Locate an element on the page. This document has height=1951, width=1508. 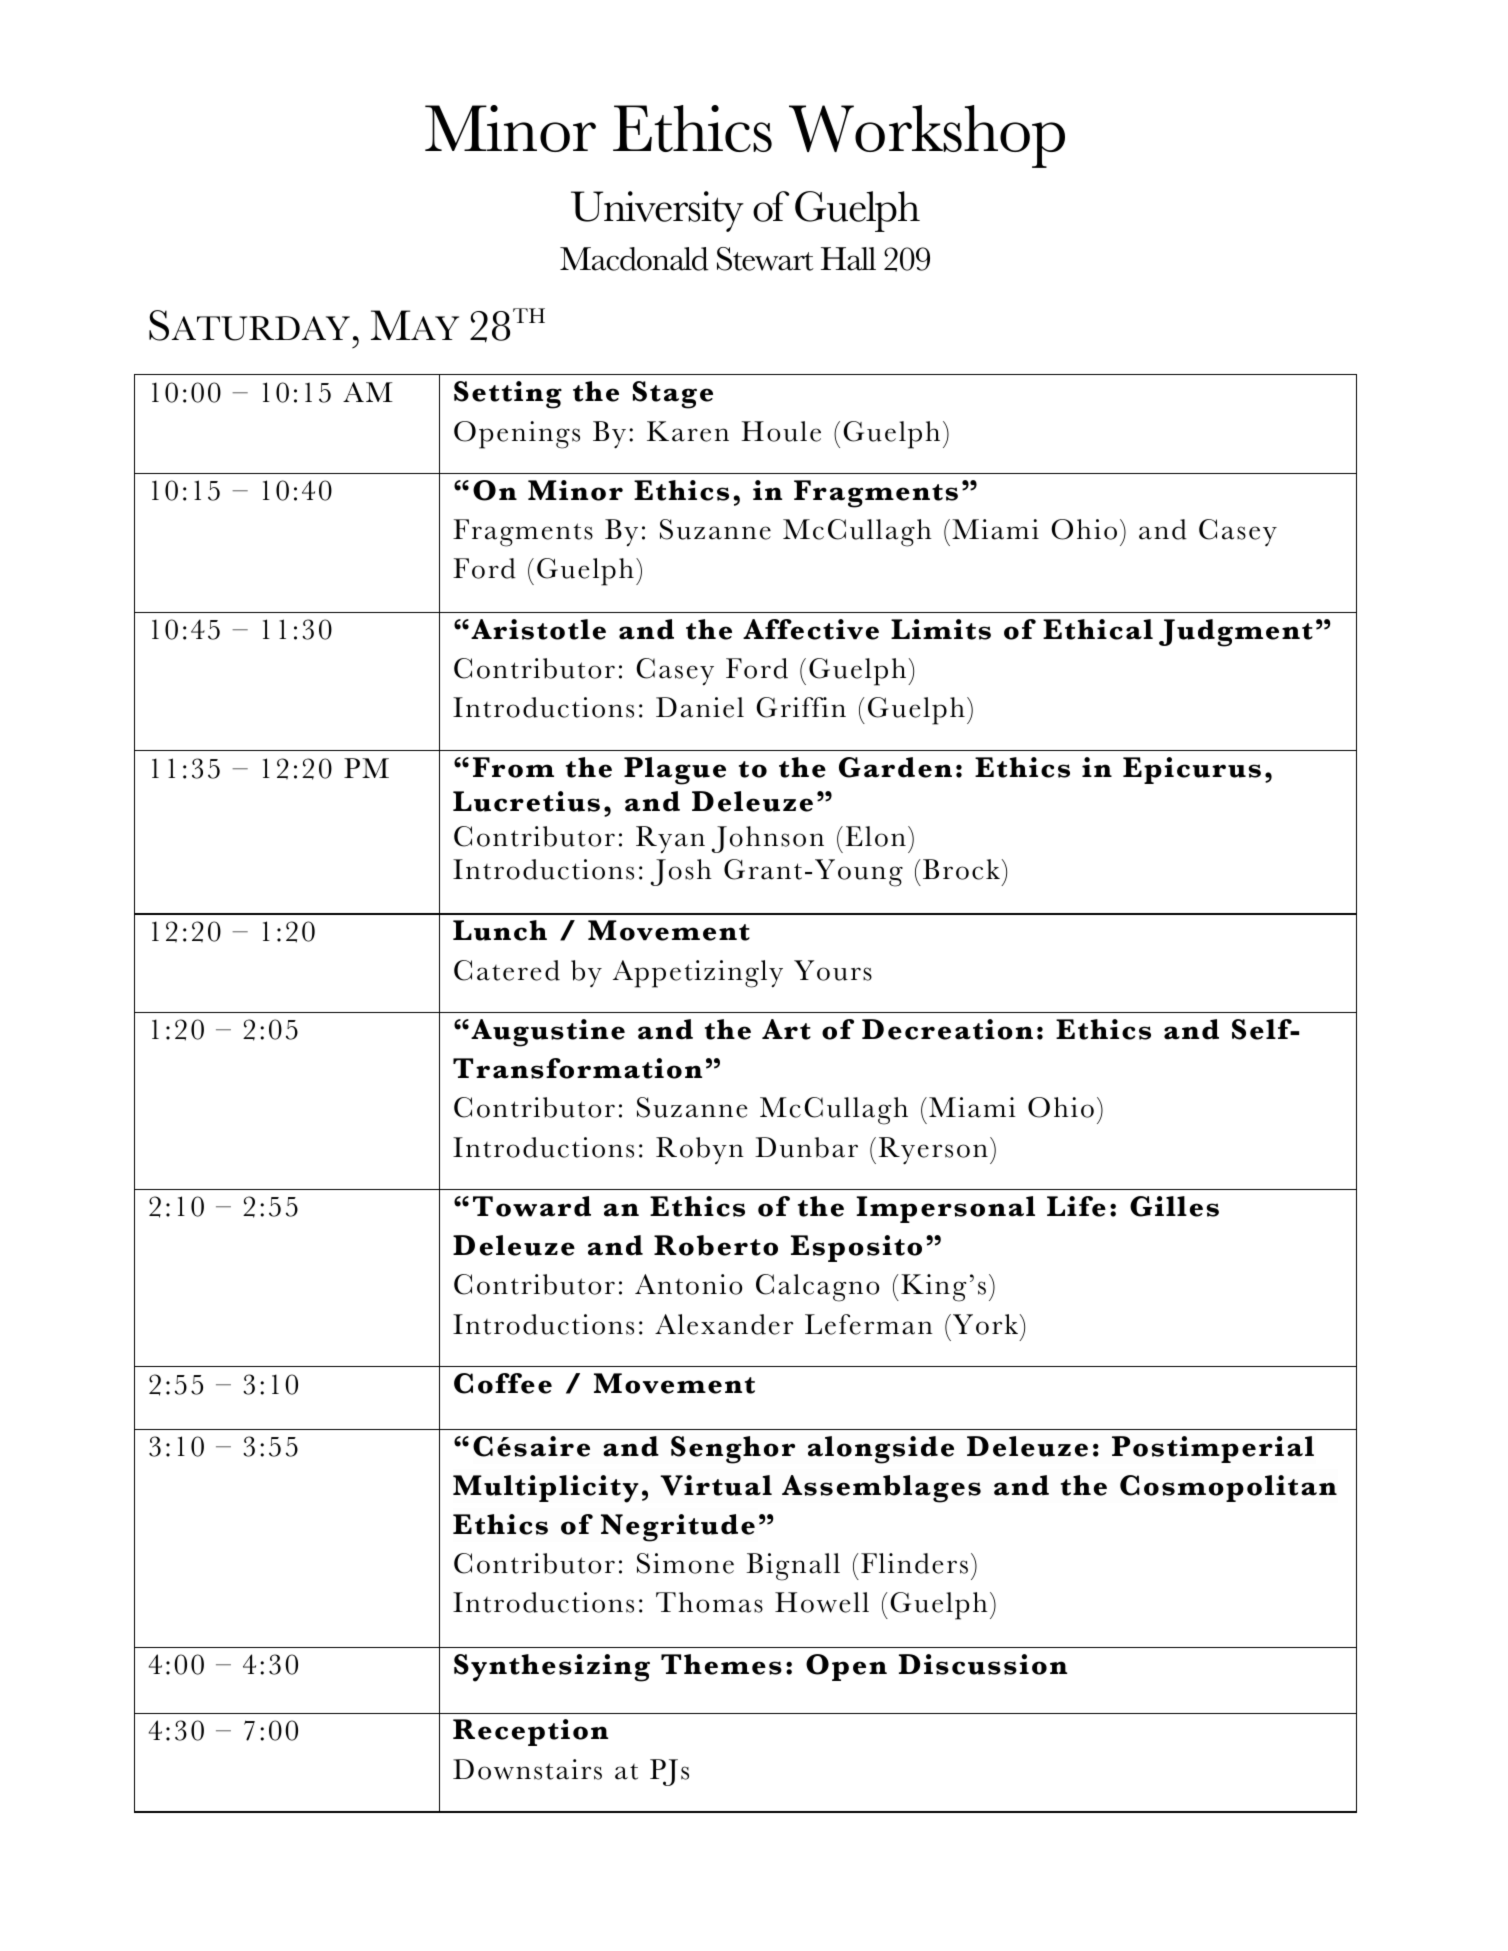
Aristotle is located at coordinates (538, 629).
